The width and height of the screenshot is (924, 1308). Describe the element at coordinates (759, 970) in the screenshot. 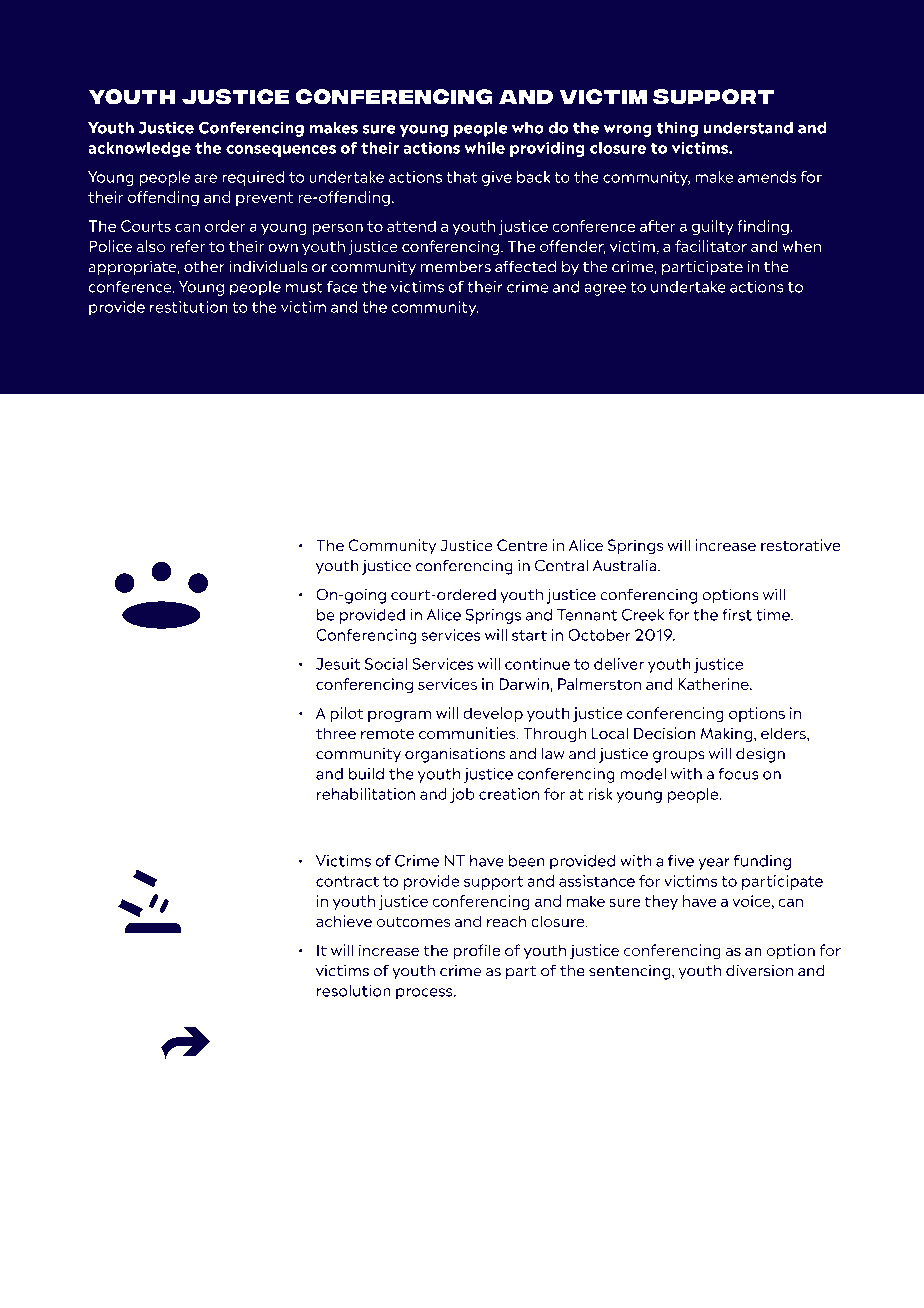

I see `diversion` at that location.
